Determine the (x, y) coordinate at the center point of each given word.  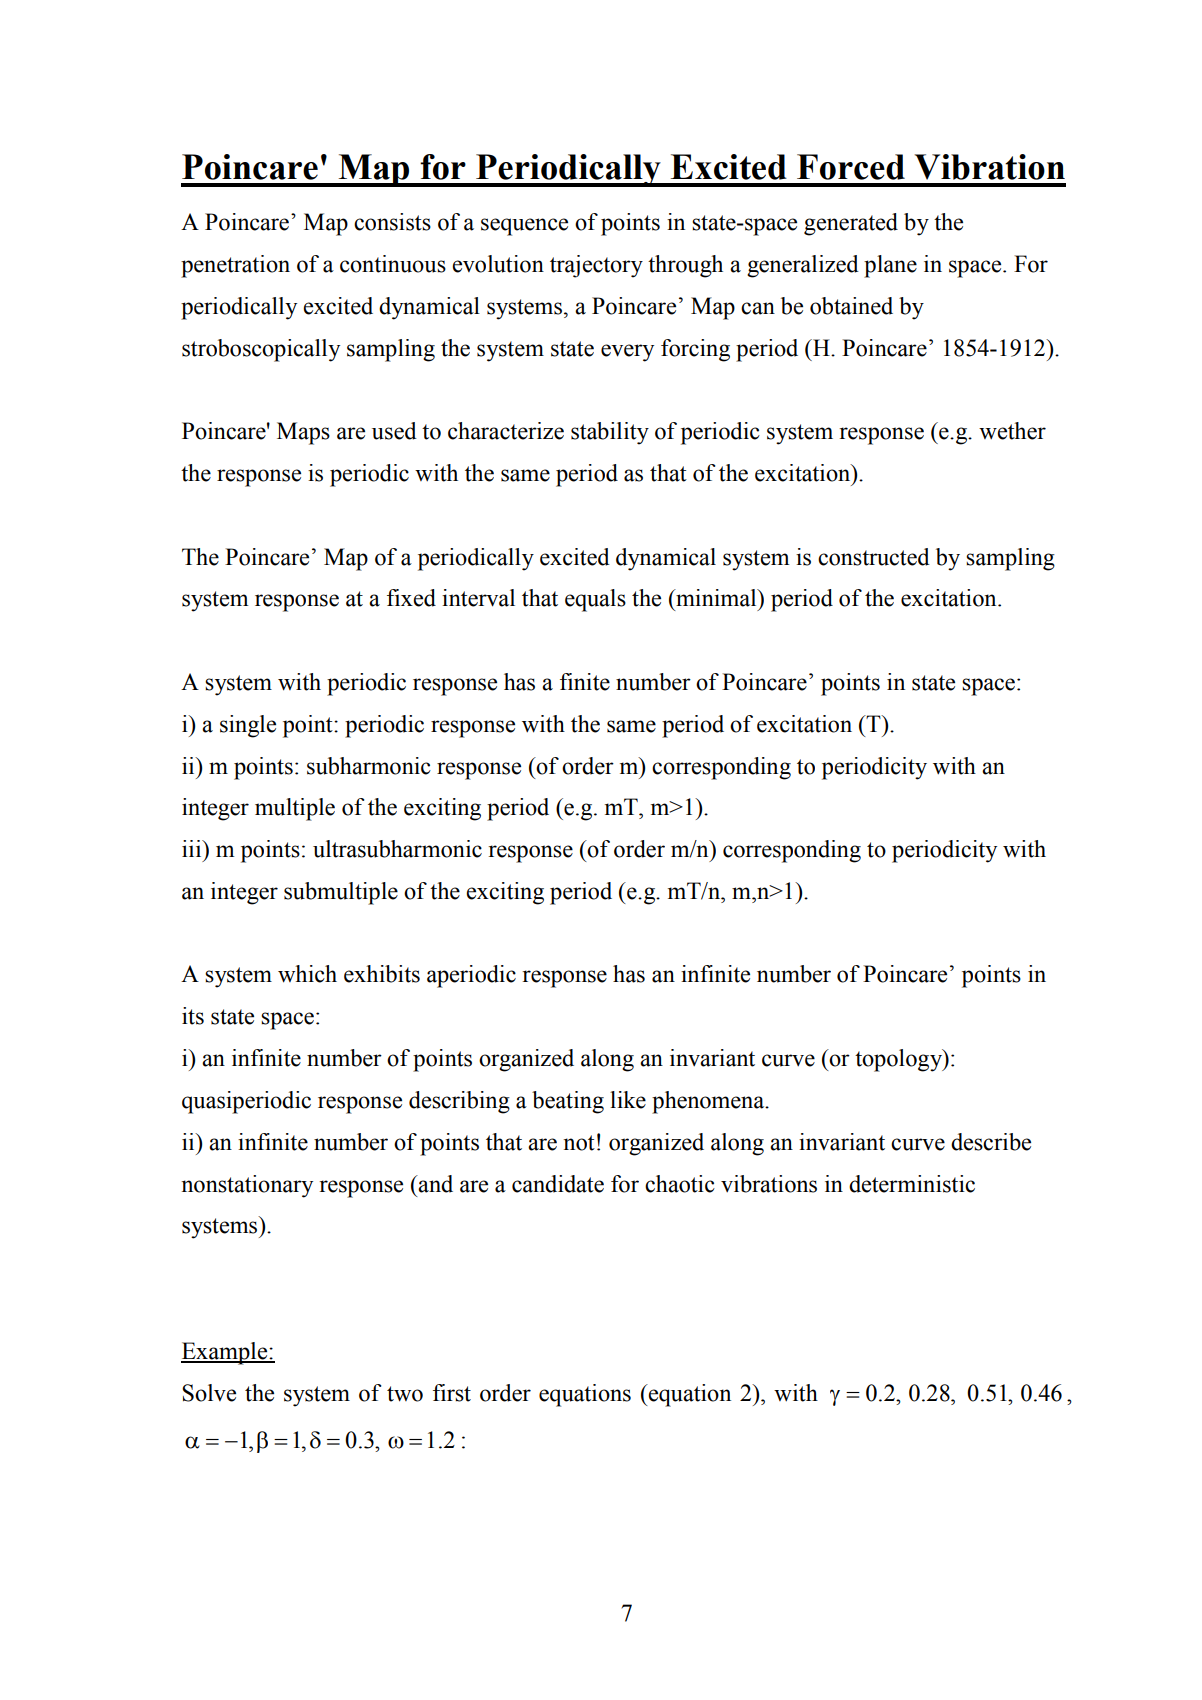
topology (899, 1060)
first (452, 1393)
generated (851, 224)
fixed (411, 598)
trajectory (596, 266)
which (307, 974)
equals (595, 600)
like (628, 1100)
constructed (874, 557)
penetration (235, 266)
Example (225, 1353)
